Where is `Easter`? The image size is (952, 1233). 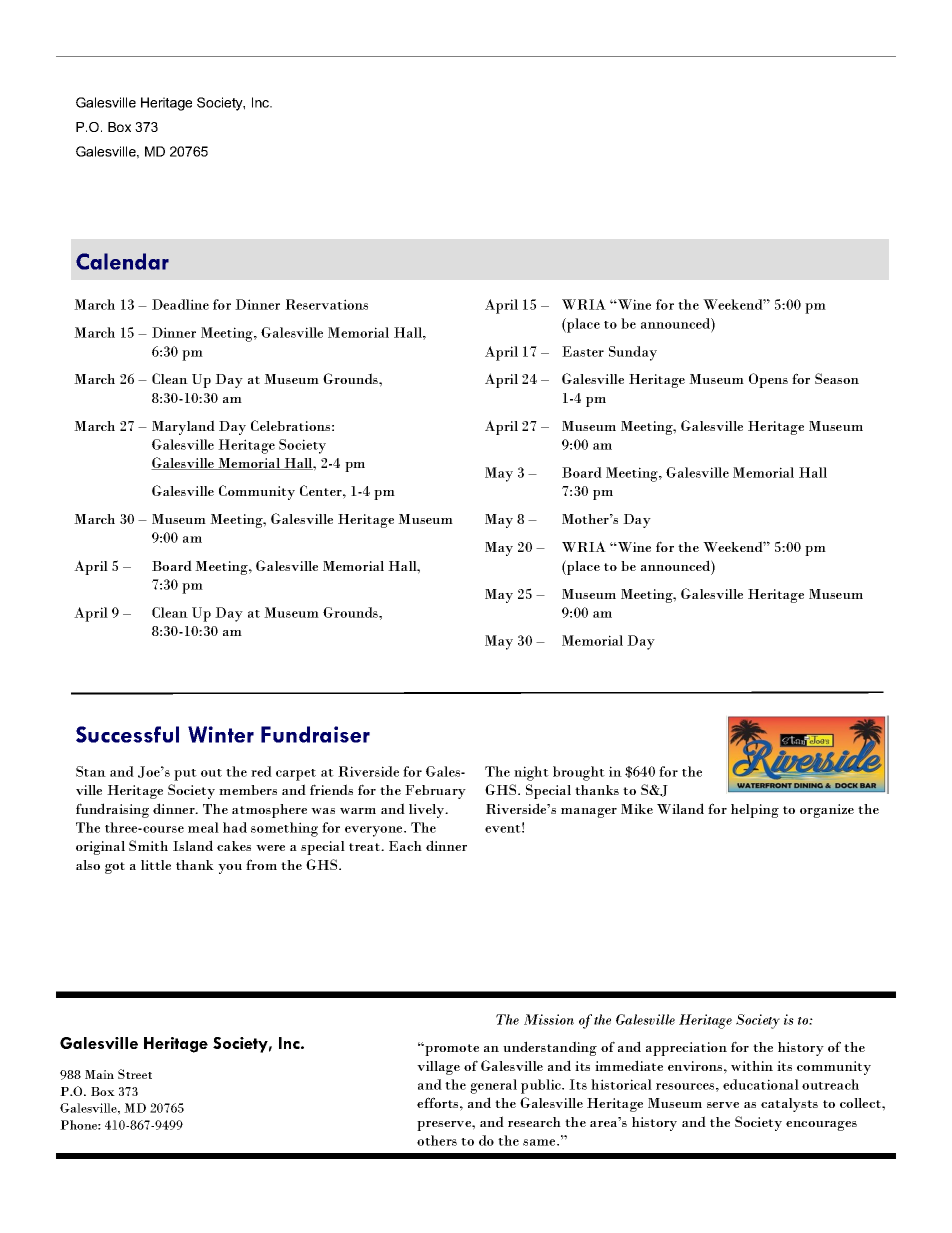 Easter is located at coordinates (583, 351).
